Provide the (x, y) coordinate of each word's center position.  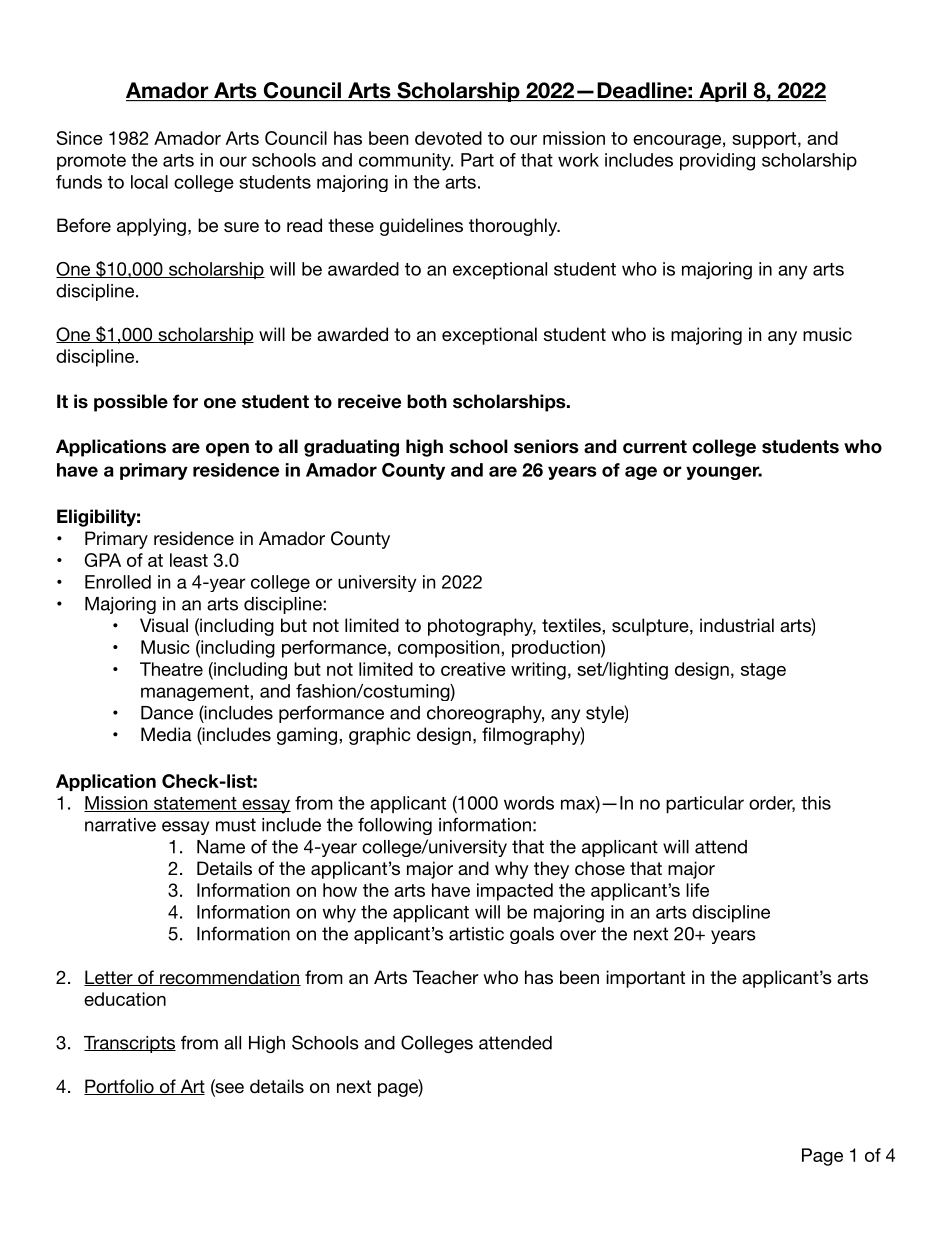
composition (450, 649)
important (645, 979)
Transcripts (130, 1044)
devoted (448, 138)
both (427, 401)
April (723, 92)
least (189, 560)
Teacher (445, 977)
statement (195, 804)
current (655, 447)
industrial (737, 625)
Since (80, 138)
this (816, 803)
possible (131, 403)
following (395, 826)
